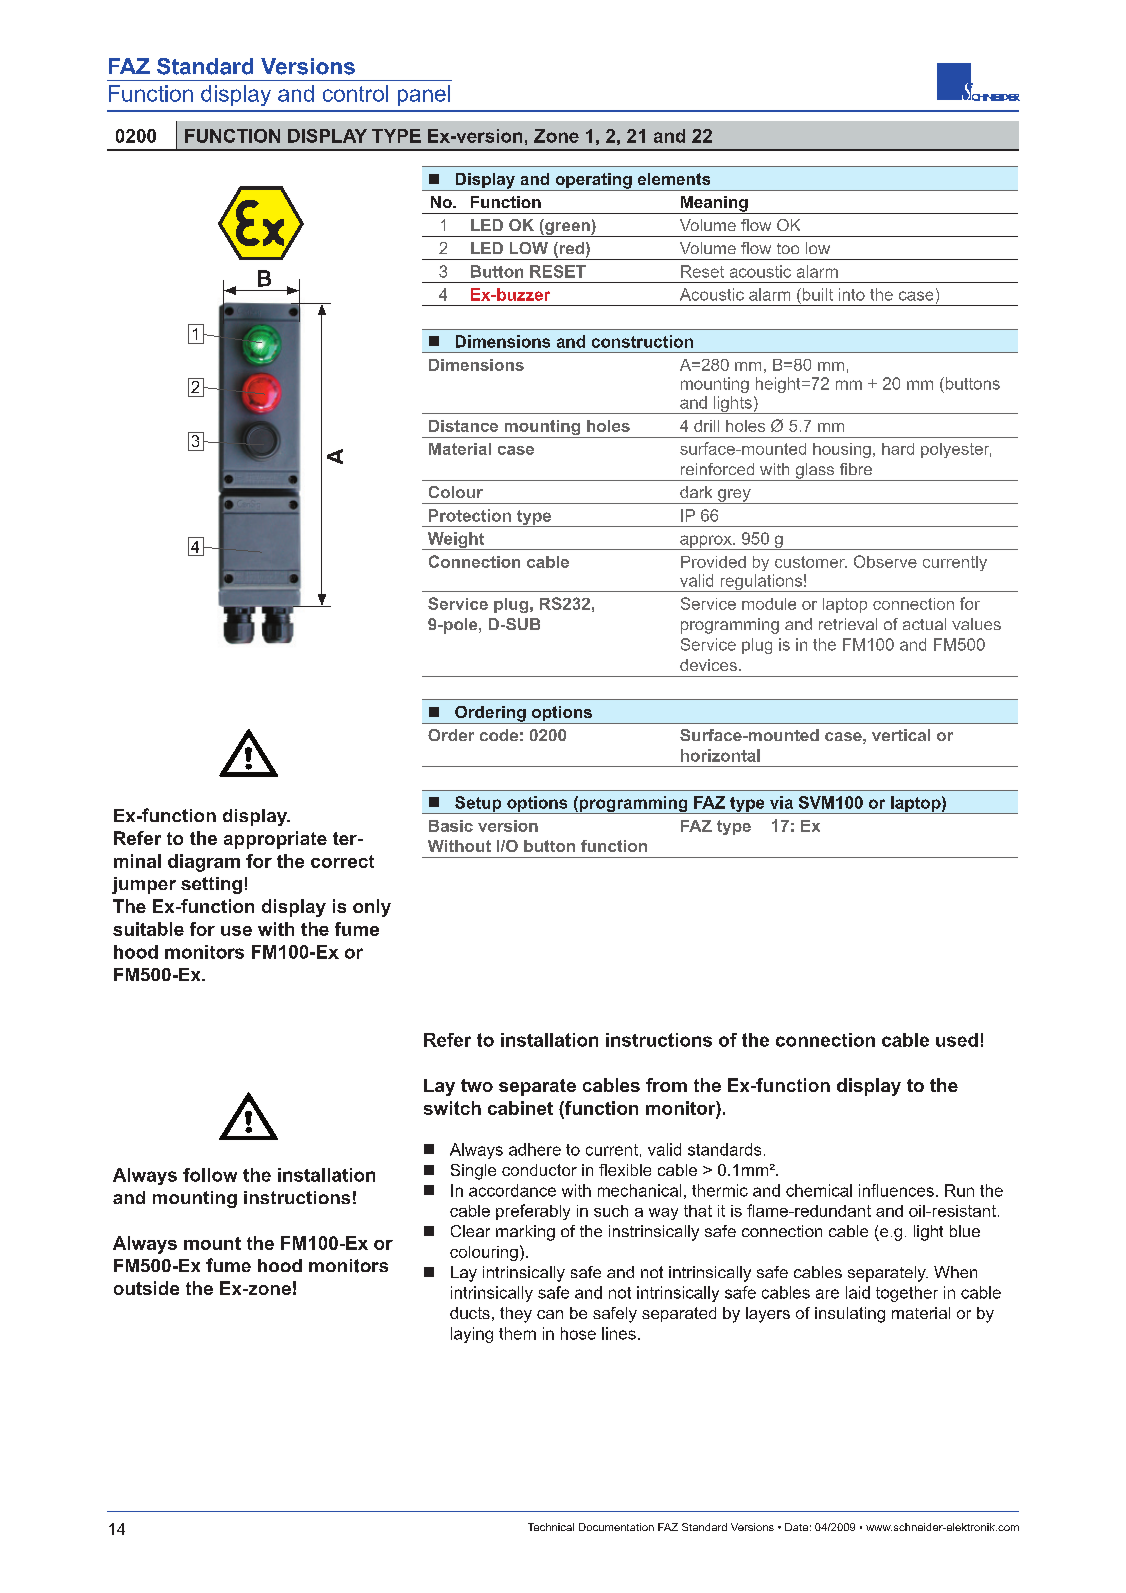 Image resolution: width=1126 pixels, height=1593 pixels. Describe the element at coordinates (355, 93) in the page. I see `control` at that location.
